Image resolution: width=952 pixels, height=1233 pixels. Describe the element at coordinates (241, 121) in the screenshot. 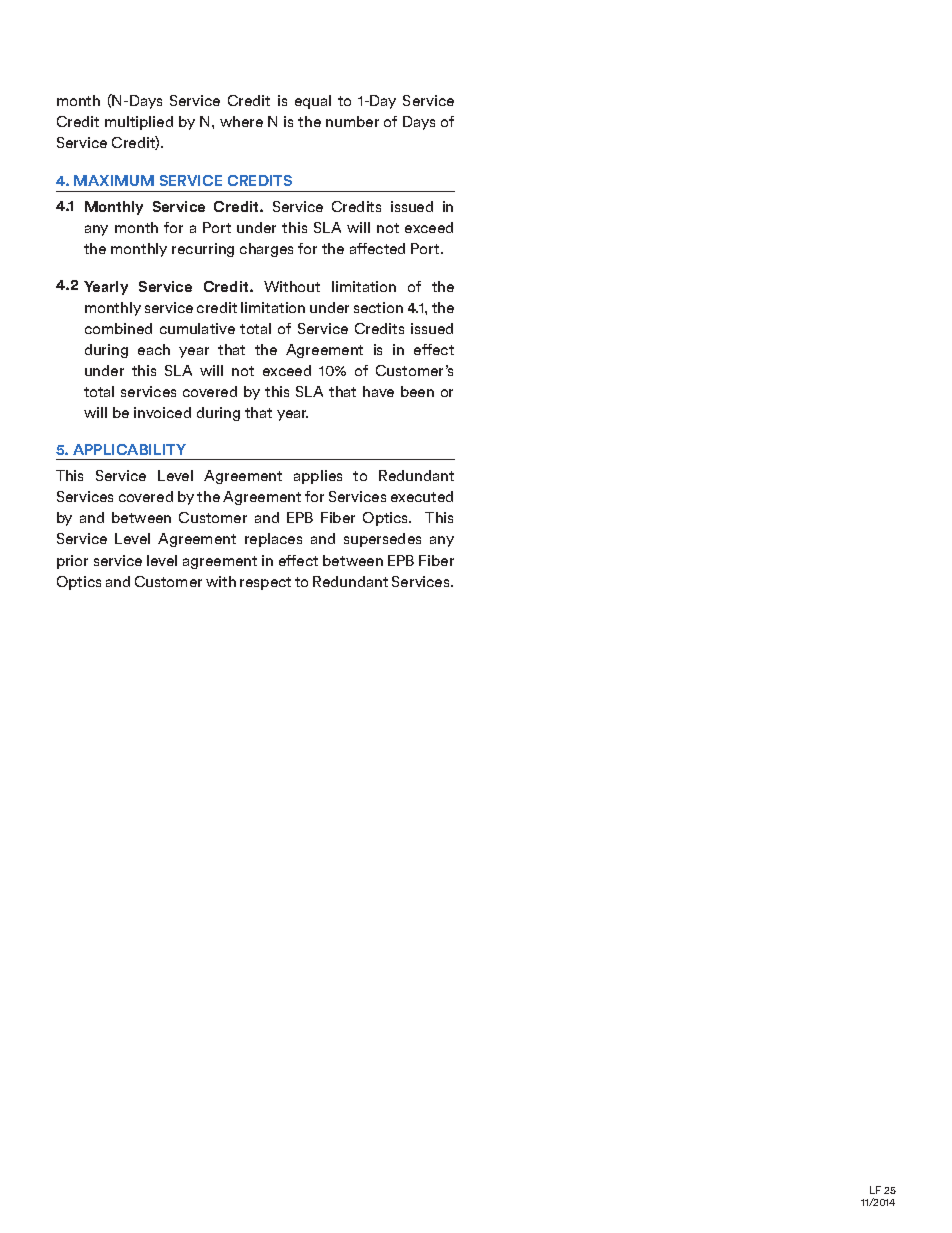

I see `where` at that location.
